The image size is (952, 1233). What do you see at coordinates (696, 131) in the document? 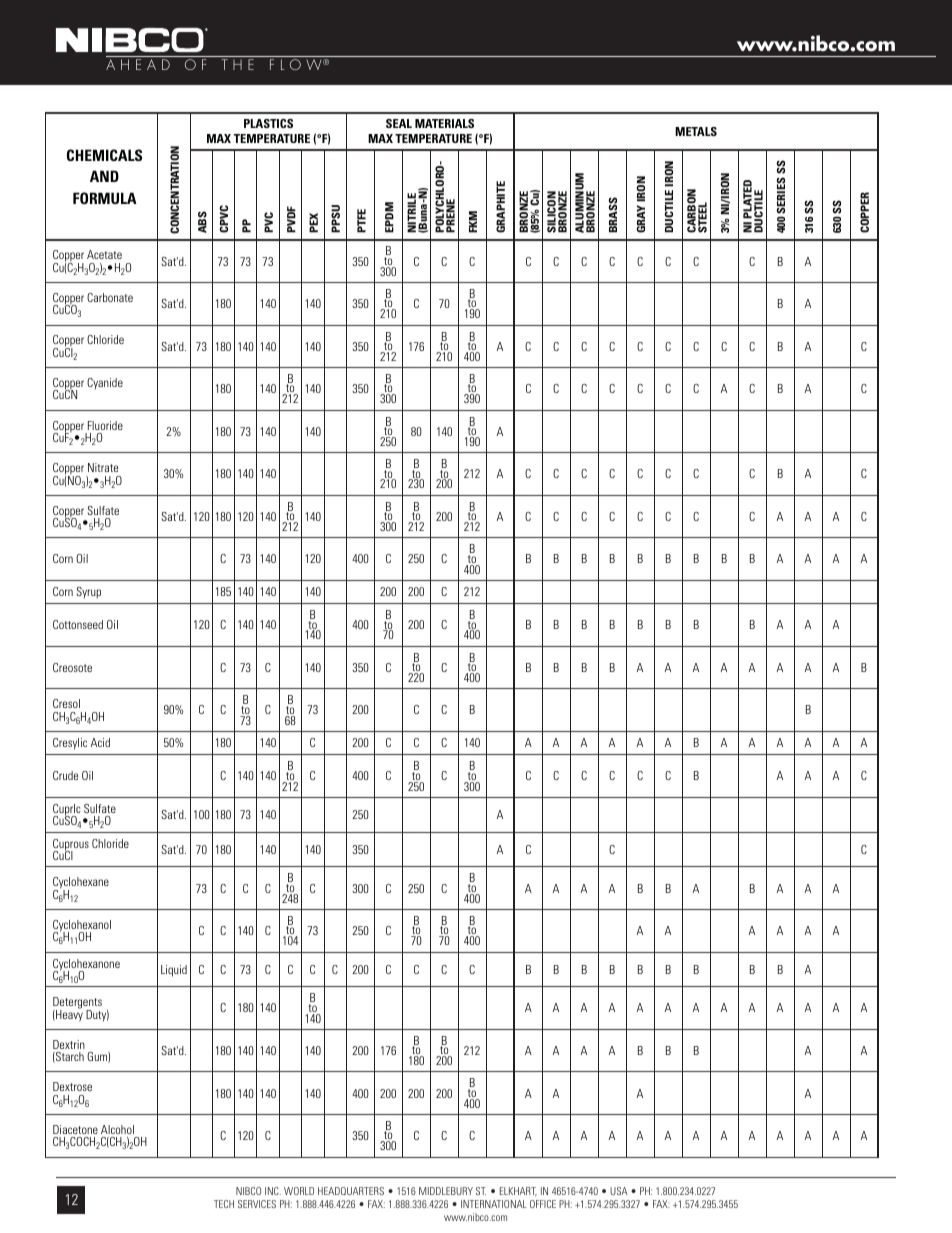
I see `METALS` at bounding box center [696, 131].
